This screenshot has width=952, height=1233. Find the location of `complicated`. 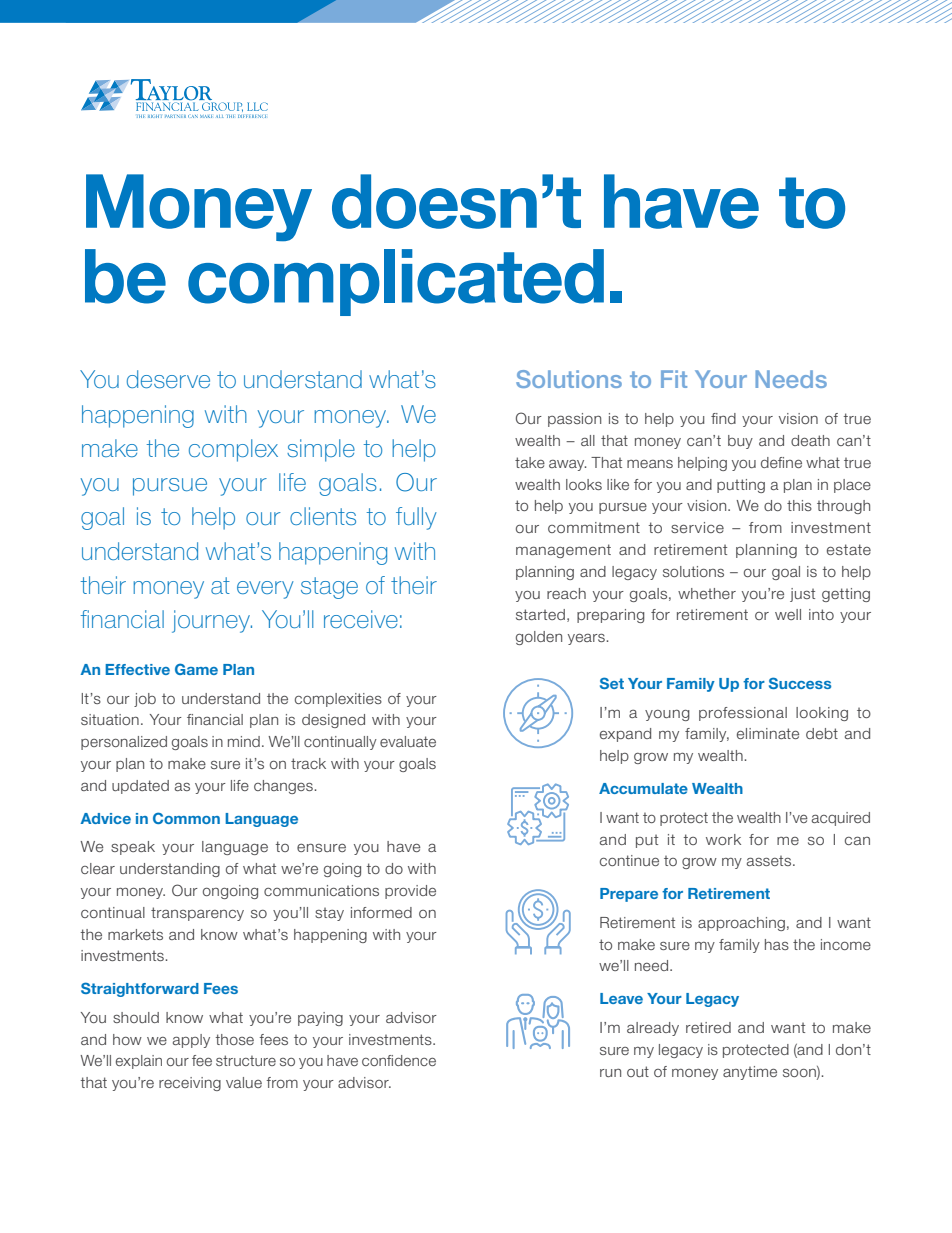

complicated is located at coordinates (396, 282).
